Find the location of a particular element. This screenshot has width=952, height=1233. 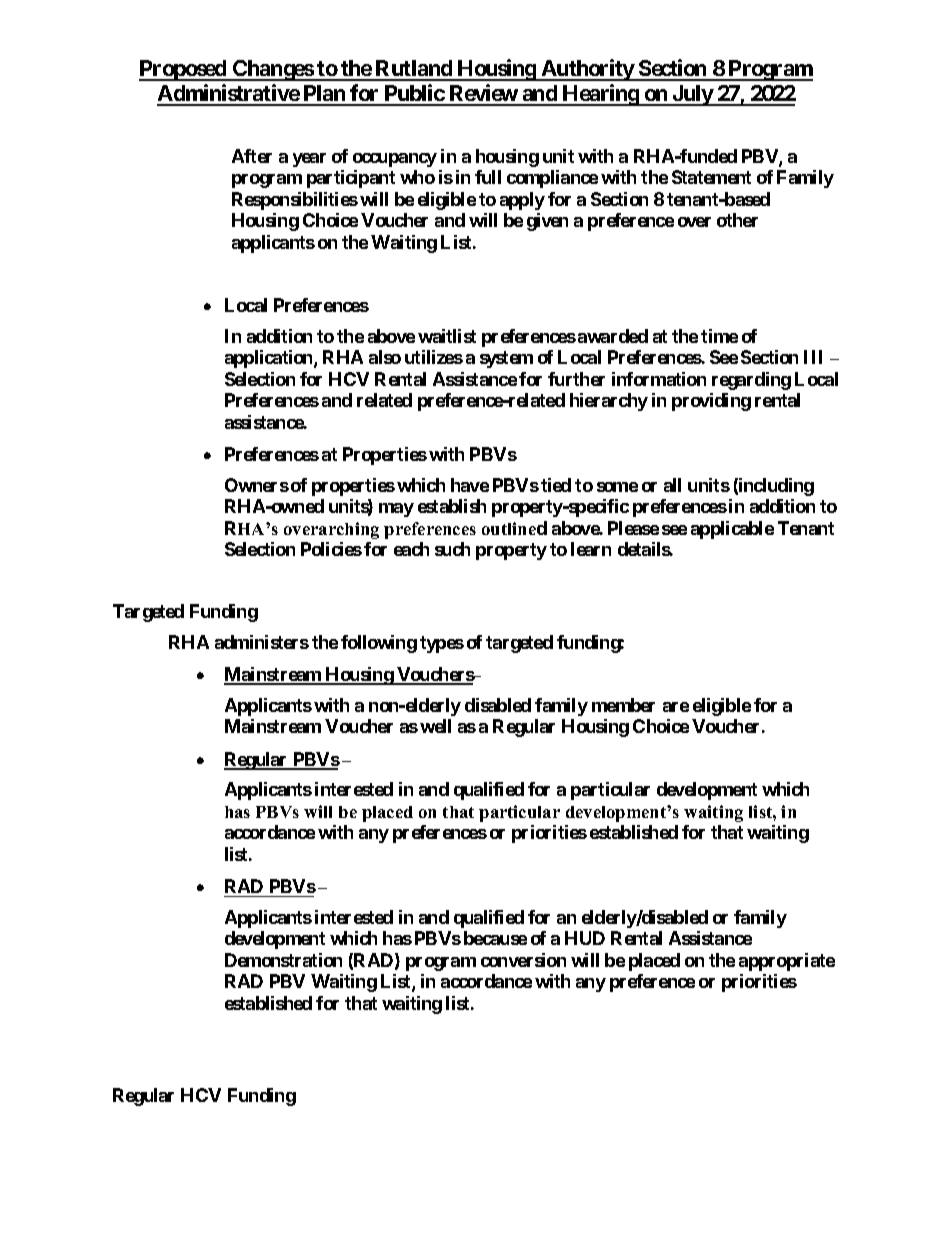

time is located at coordinates (719, 336).
